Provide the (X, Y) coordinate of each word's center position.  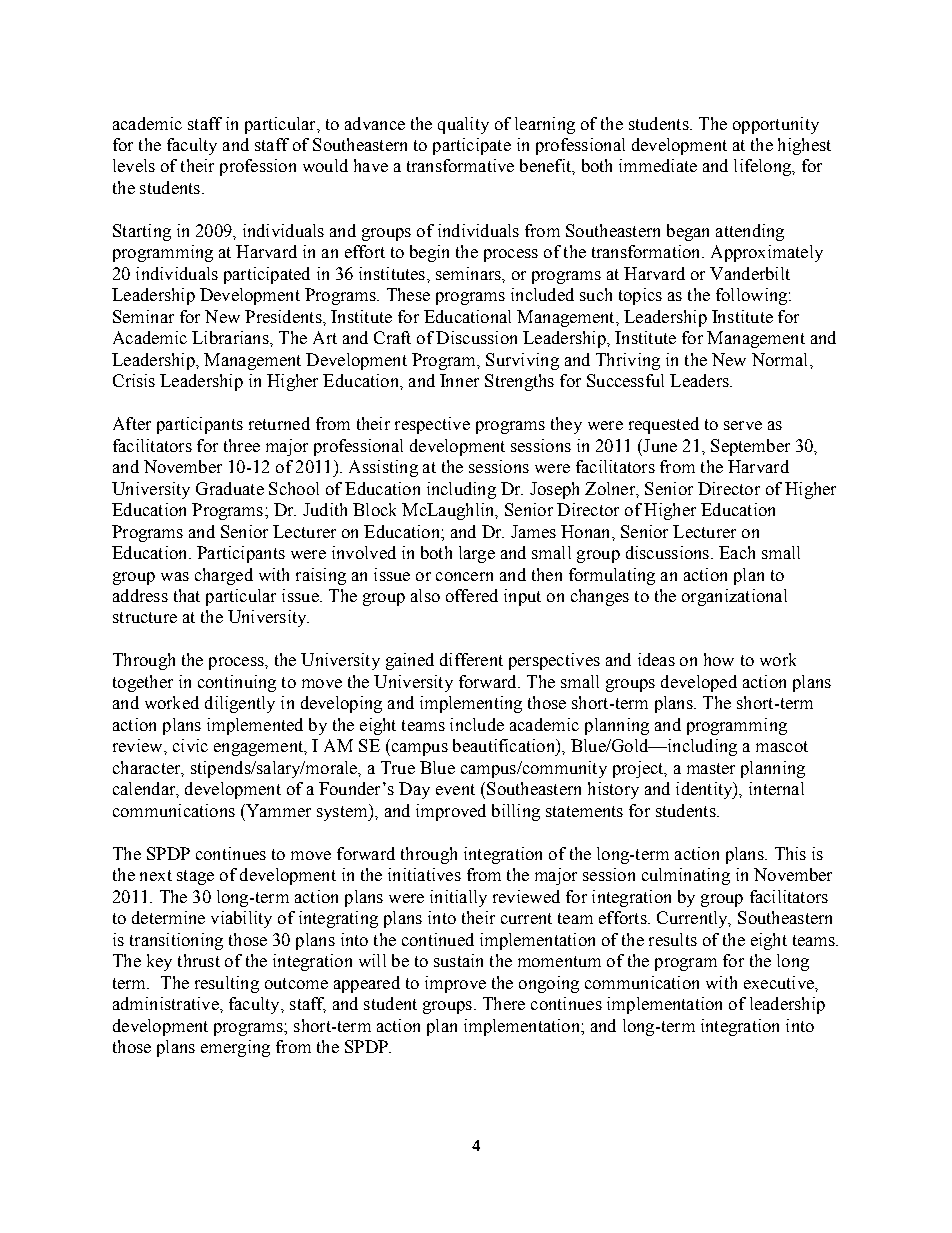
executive (780, 982)
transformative (460, 165)
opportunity (776, 125)
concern (464, 576)
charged (224, 576)
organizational (734, 597)
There (504, 1003)
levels (134, 165)
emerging (235, 1048)
